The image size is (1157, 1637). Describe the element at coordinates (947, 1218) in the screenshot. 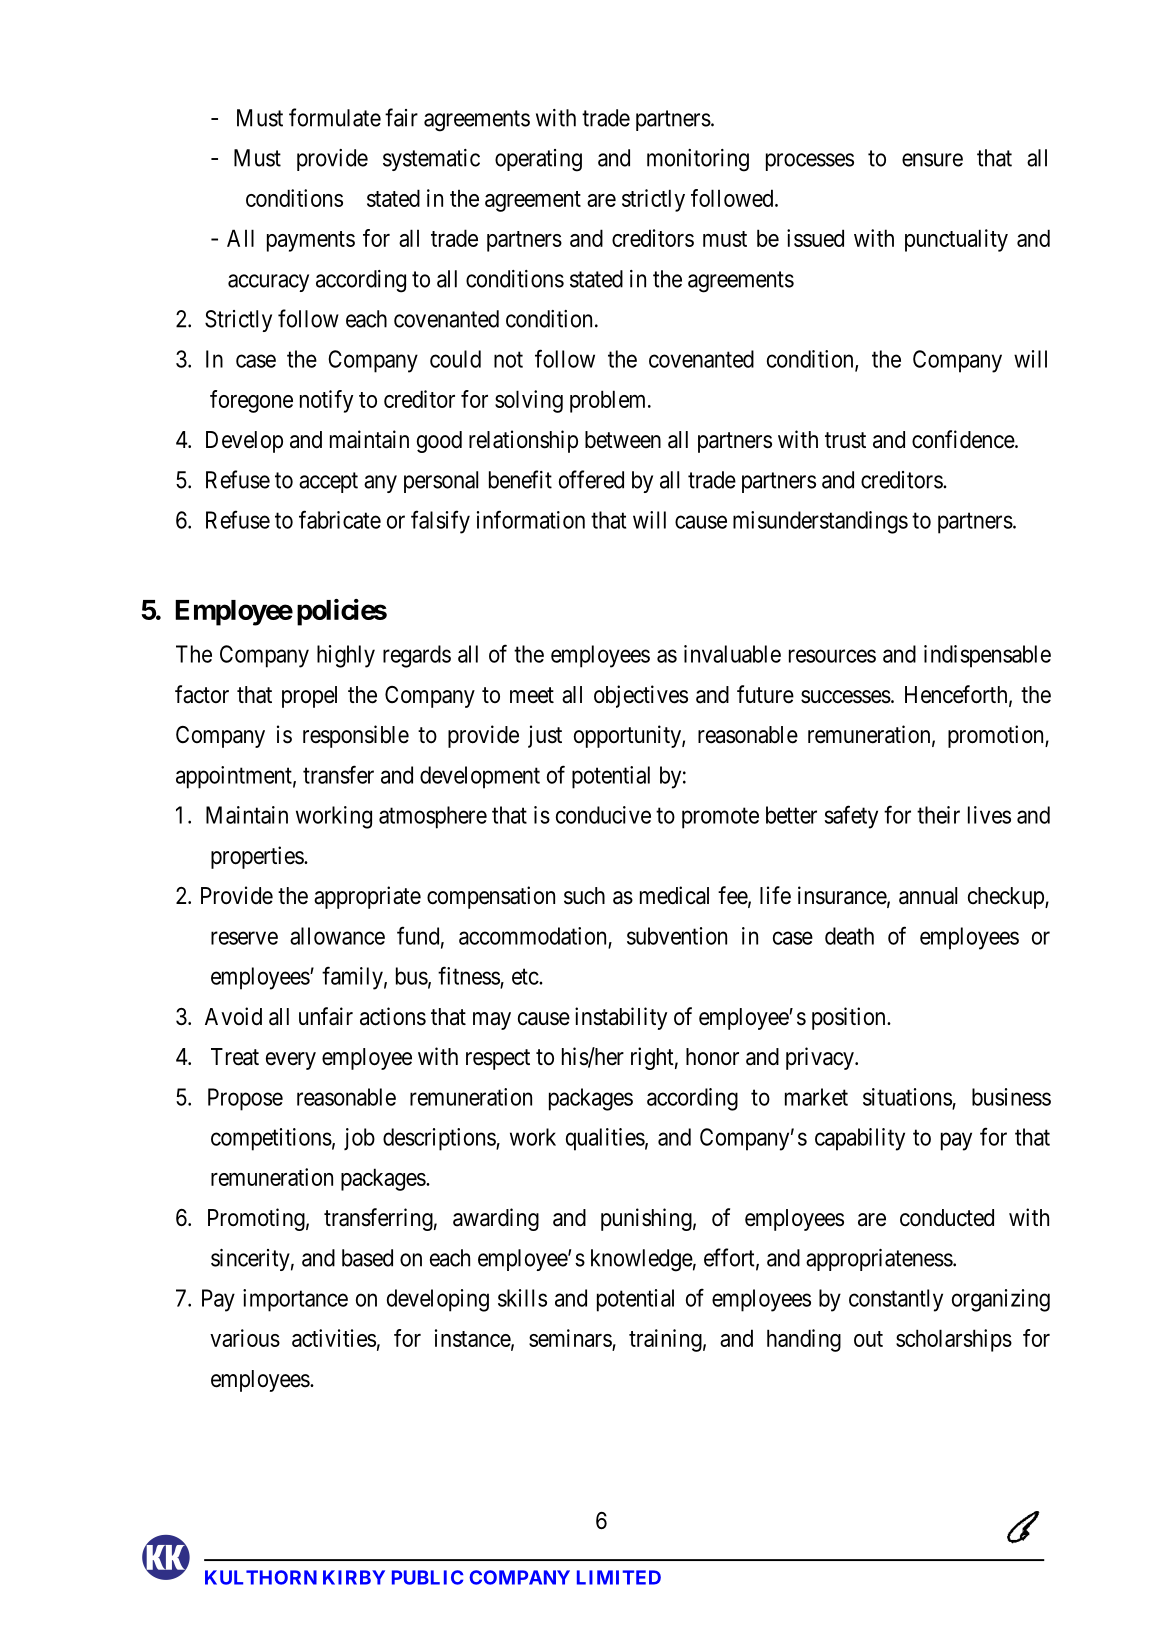

I see `conducted` at that location.
